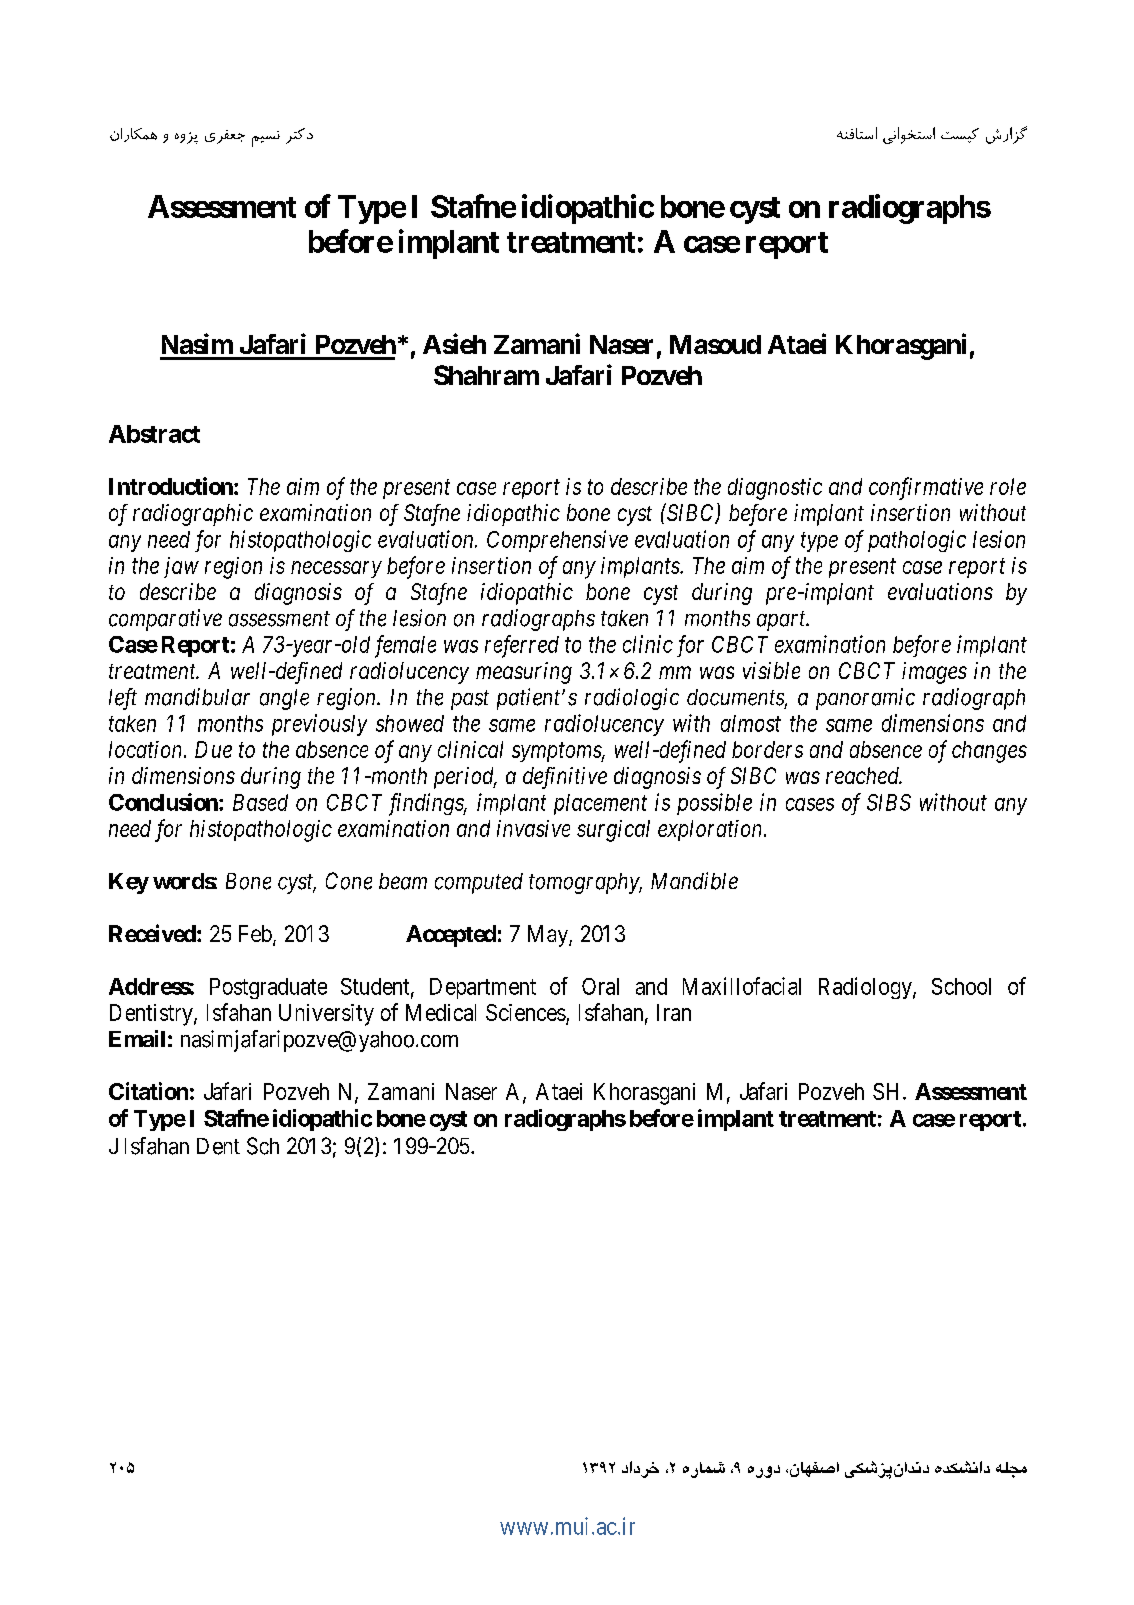 The image size is (1134, 1605). Describe the element at coordinates (148, 1091) in the document. I see `Citation` at that location.
